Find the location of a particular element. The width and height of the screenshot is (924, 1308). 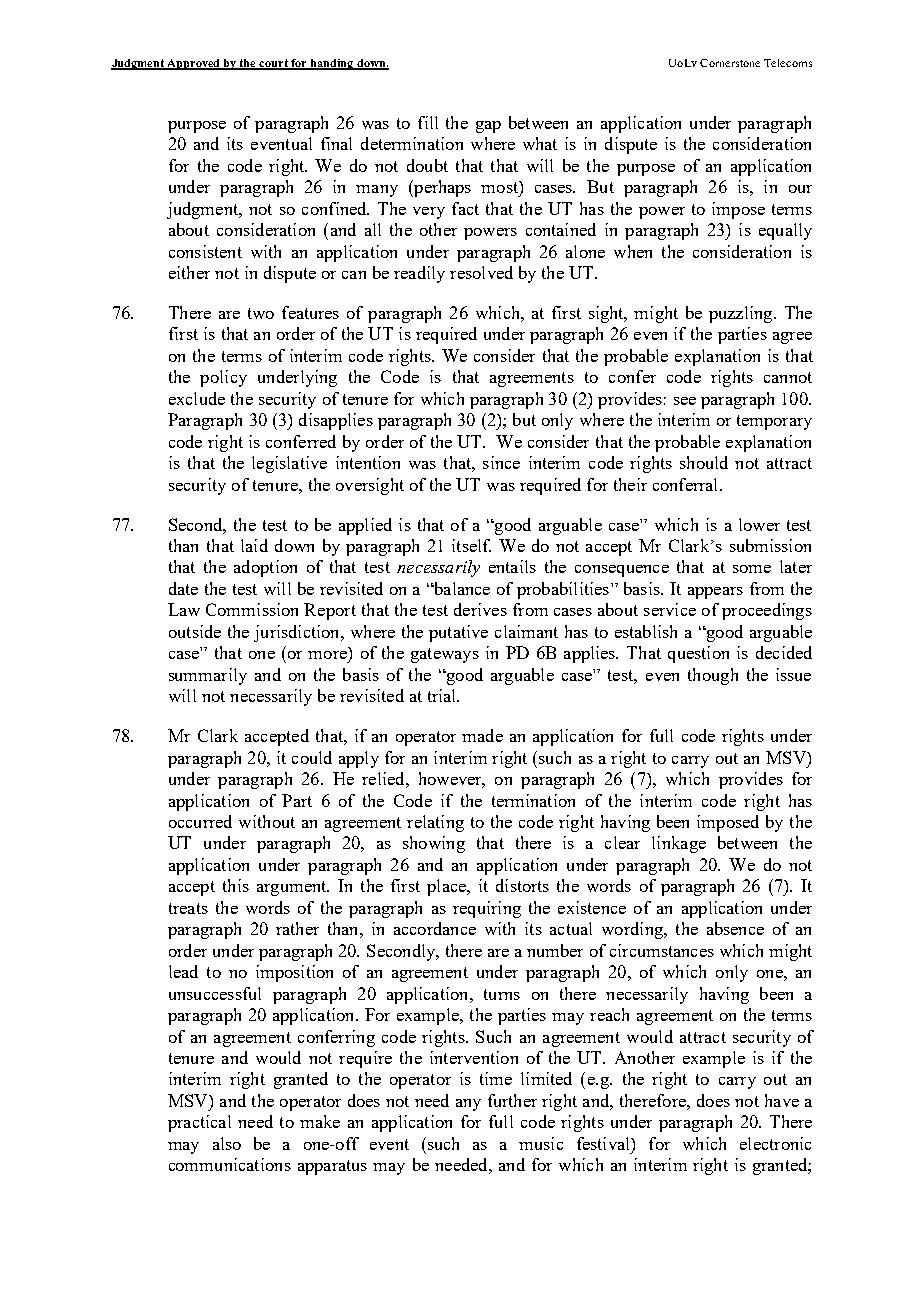

derives is located at coordinates (480, 609).
